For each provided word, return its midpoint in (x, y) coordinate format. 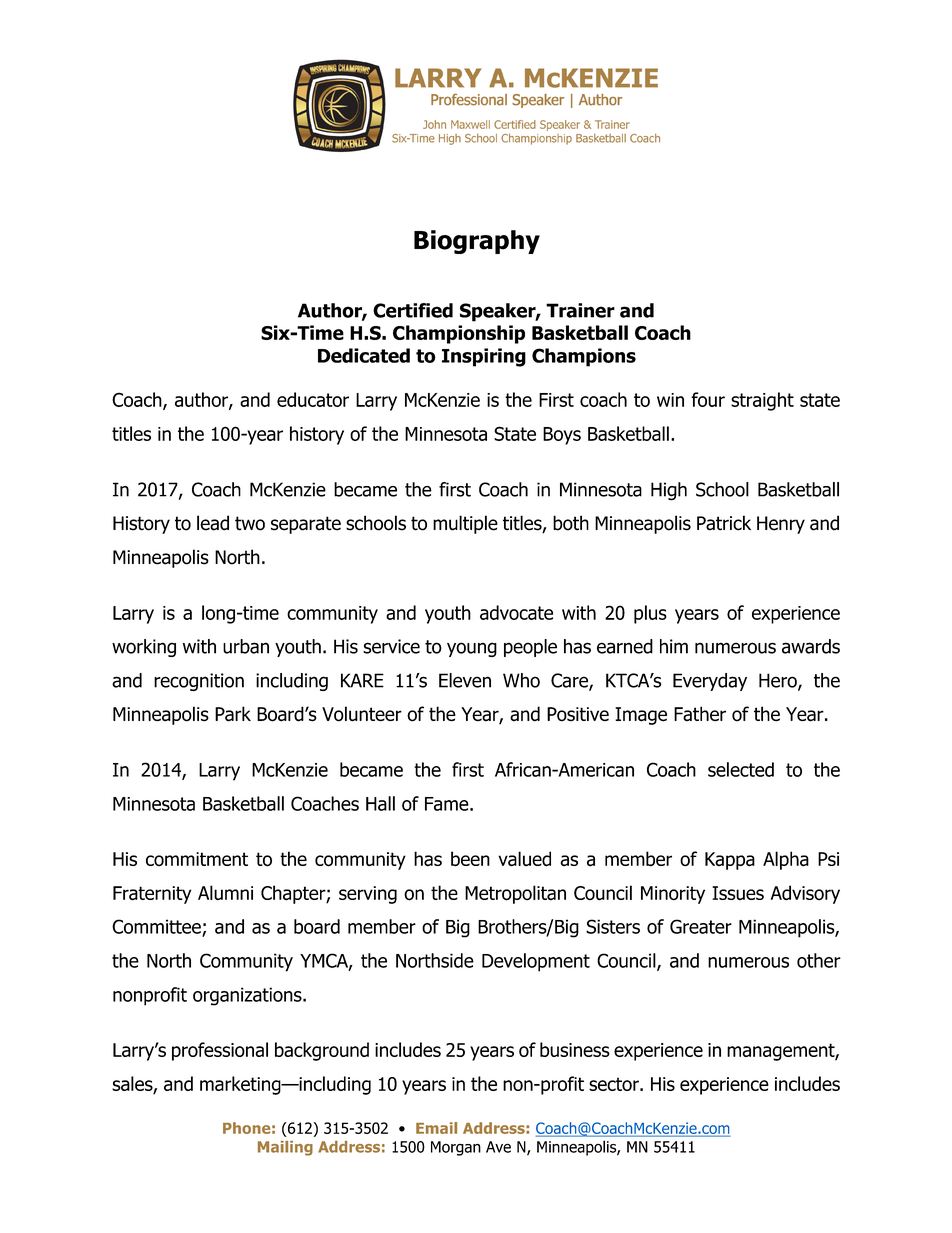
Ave (498, 1147)
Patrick (724, 523)
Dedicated (364, 355)
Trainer (580, 310)
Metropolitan (515, 894)
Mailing (285, 1148)
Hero (779, 681)
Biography (477, 242)
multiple (465, 524)
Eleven (465, 680)
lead (213, 523)
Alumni (225, 892)
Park (233, 714)
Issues (738, 893)
